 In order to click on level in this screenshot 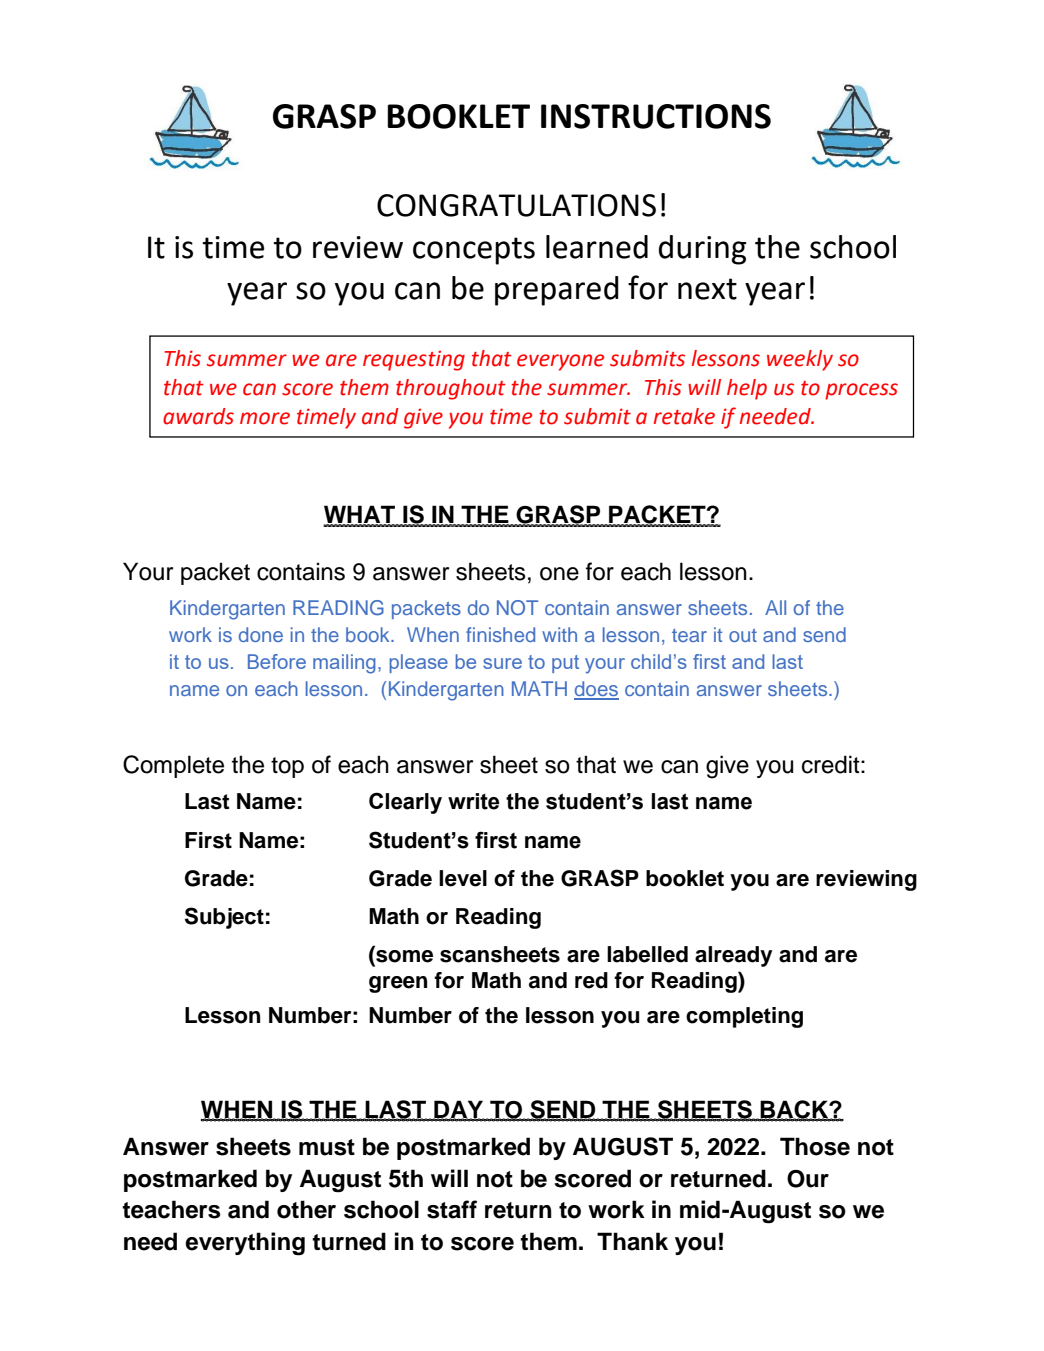, I will do `click(463, 878)`.
